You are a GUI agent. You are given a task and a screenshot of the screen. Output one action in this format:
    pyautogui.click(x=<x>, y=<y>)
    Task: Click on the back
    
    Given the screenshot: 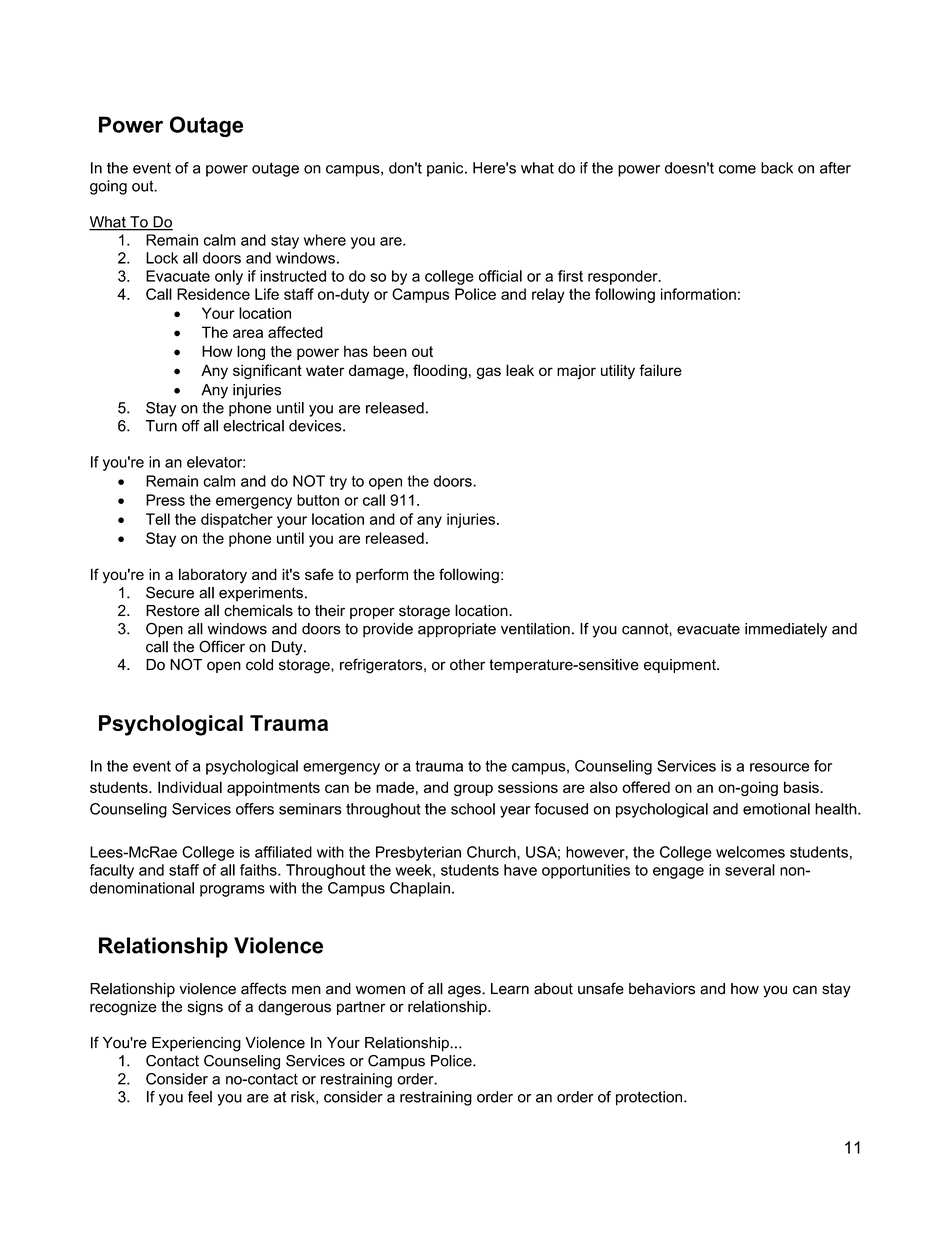 What is the action you would take?
    pyautogui.click(x=777, y=168)
